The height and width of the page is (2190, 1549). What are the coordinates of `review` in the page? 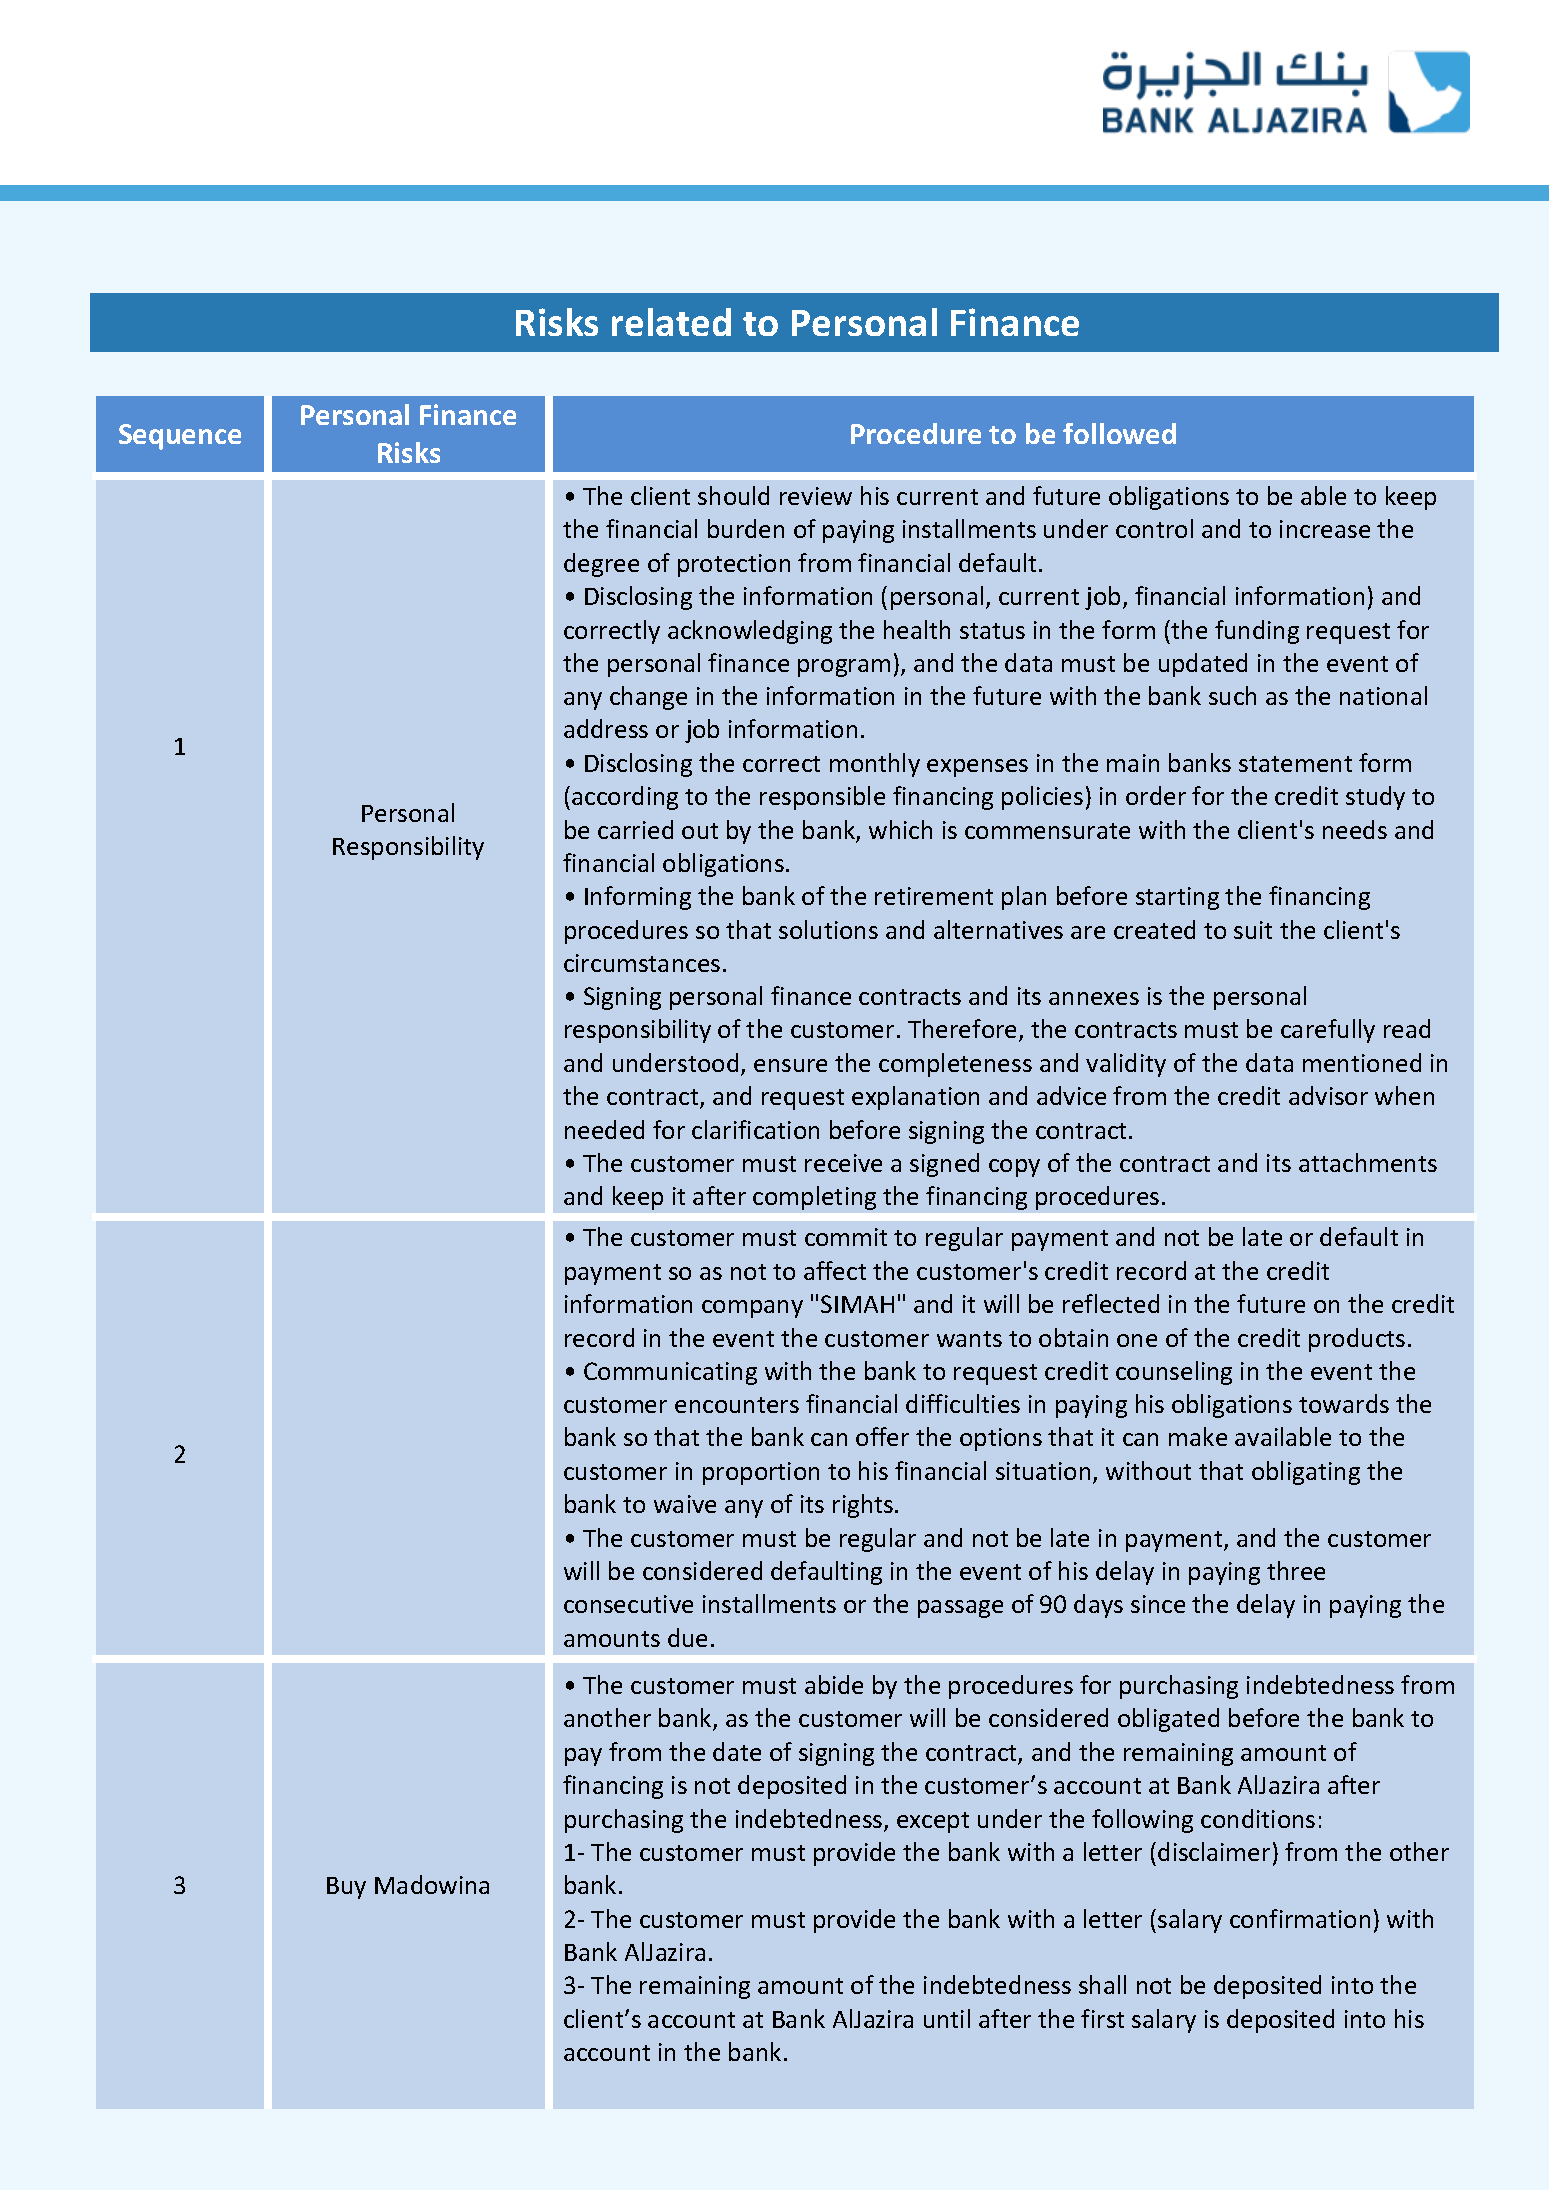 It's located at (816, 496).
